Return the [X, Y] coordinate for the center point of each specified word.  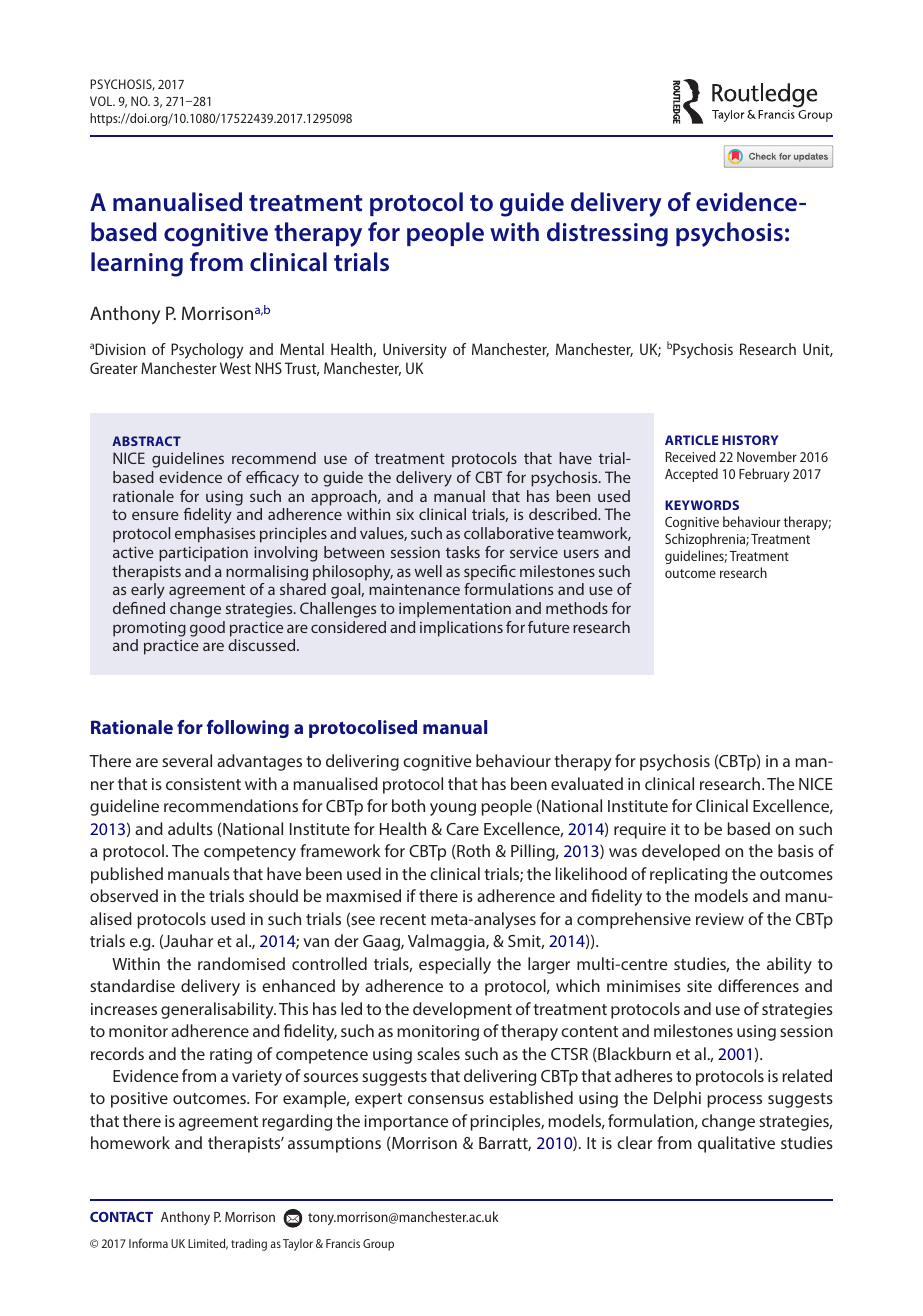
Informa [148, 1243]
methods [577, 608]
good [207, 629]
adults [190, 828]
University [415, 351]
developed [681, 852]
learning [137, 264]
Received [691, 456]
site [699, 986]
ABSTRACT [146, 441]
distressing [607, 234]
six [405, 514]
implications [461, 629]
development [462, 1010]
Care [462, 829]
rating [231, 1056]
